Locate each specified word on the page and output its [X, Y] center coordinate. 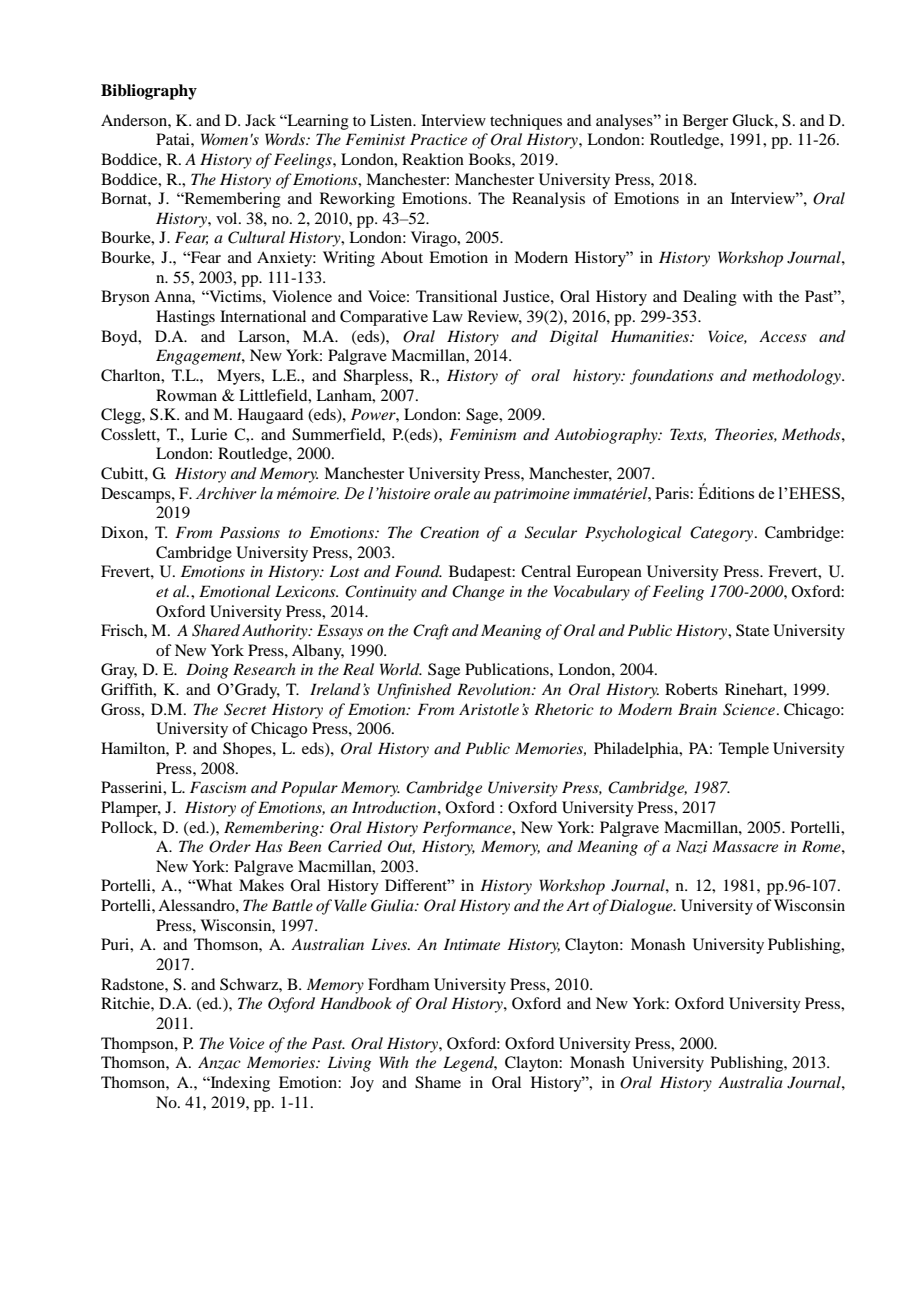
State [752, 630]
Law [447, 316]
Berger [705, 122]
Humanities [651, 336]
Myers [240, 377]
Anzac [219, 1063]
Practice [438, 139]
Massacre [745, 846]
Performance [468, 829]
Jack [260, 120]
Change [478, 593]
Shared [216, 630]
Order [230, 846]
